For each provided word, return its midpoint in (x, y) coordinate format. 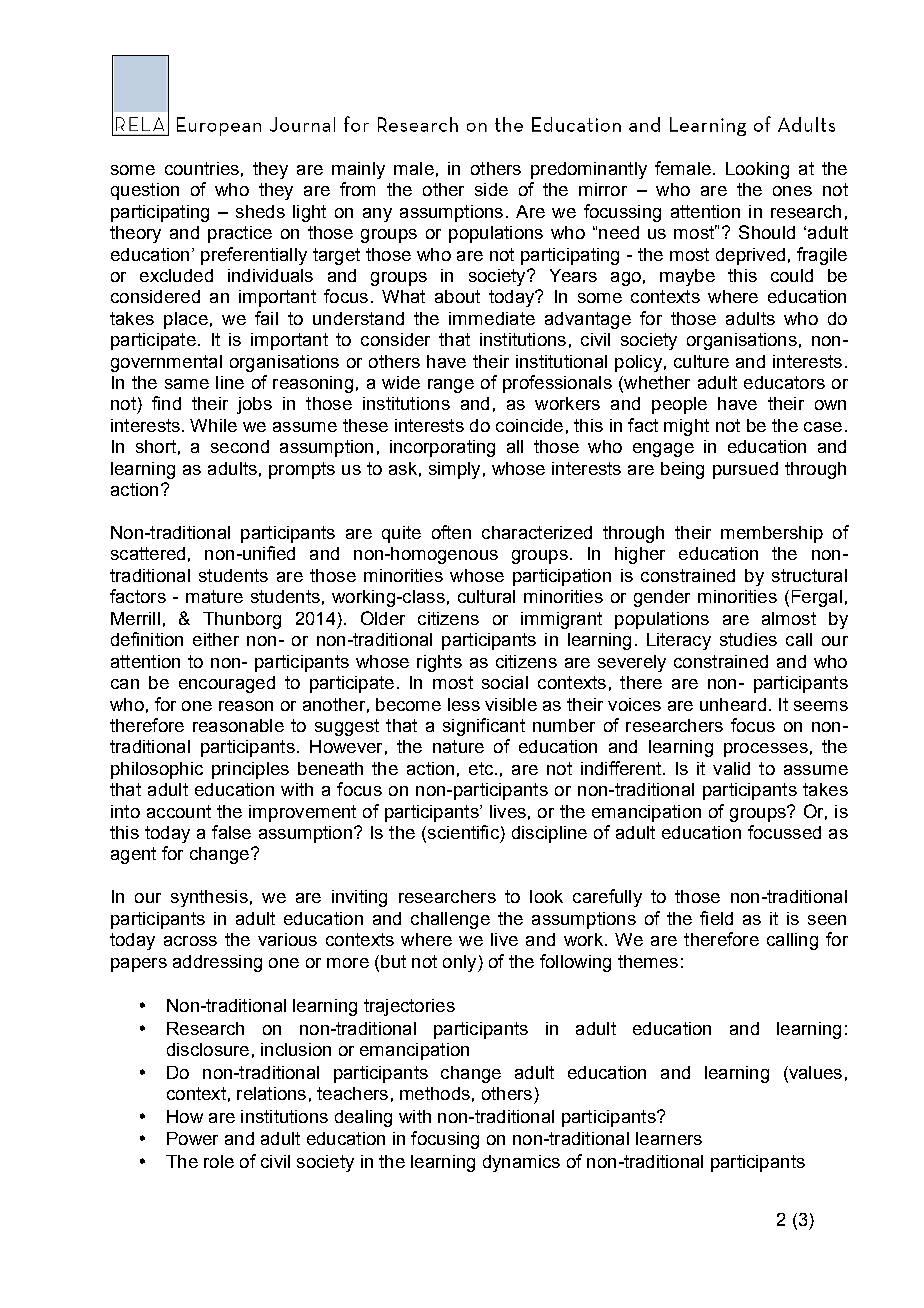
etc (482, 768)
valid (731, 768)
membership (772, 534)
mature (214, 596)
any (377, 215)
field (716, 918)
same (187, 384)
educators (784, 382)
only (461, 963)
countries (202, 168)
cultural (486, 596)
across (190, 941)
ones (792, 191)
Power (192, 1138)
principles (250, 770)
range (451, 386)
